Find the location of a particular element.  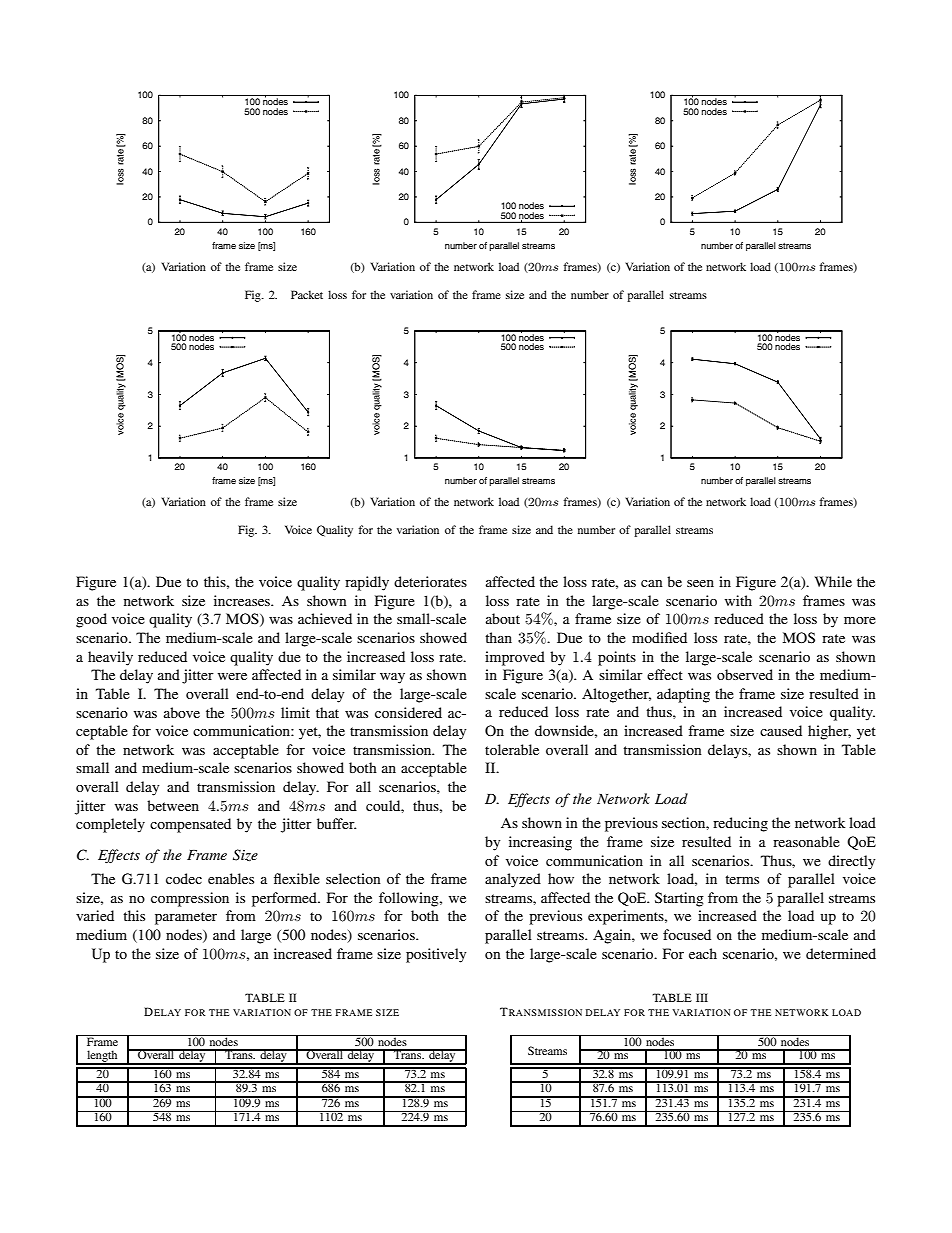

increases is located at coordinates (243, 600).
